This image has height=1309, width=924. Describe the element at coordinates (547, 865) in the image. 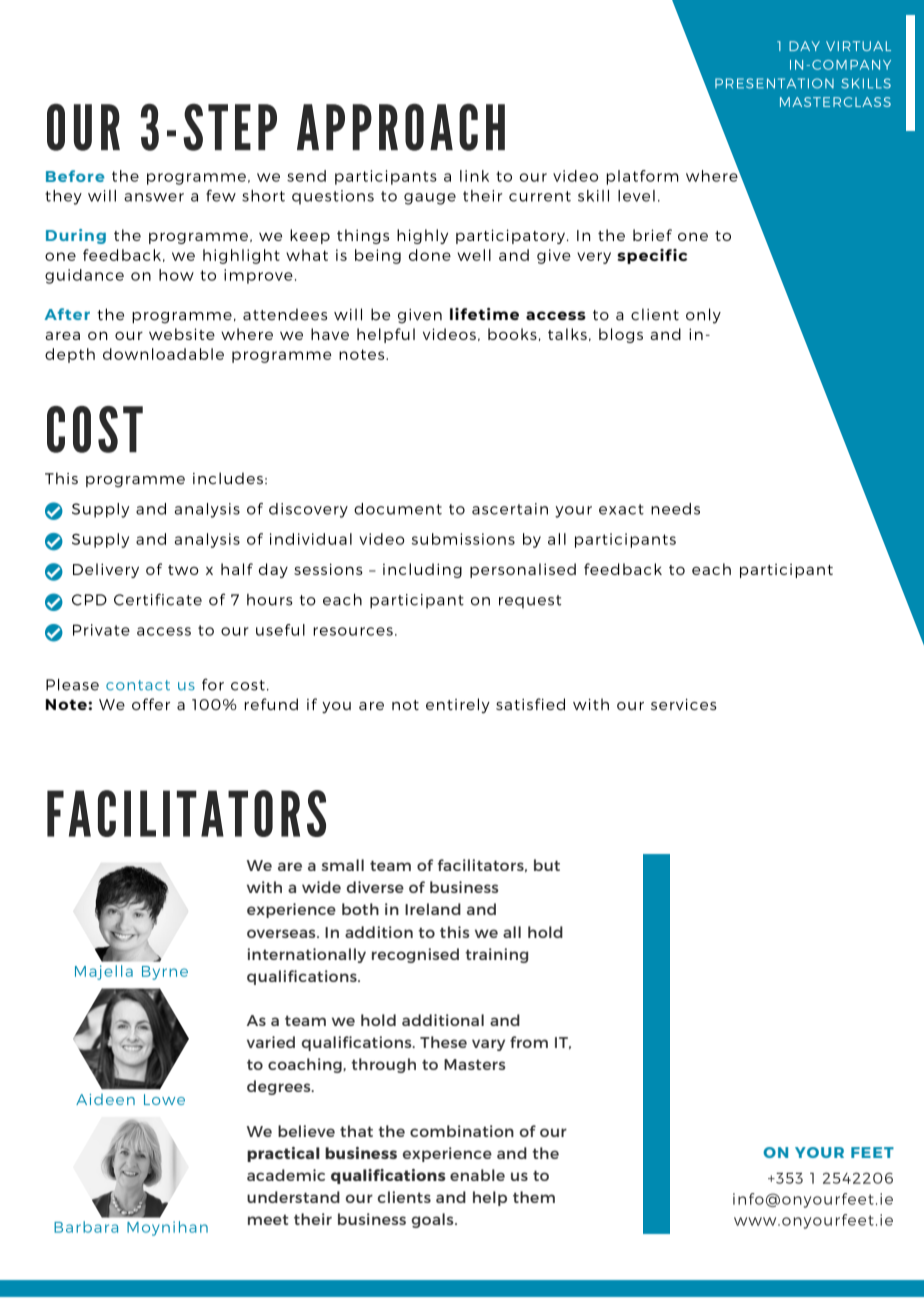

I see `but` at that location.
